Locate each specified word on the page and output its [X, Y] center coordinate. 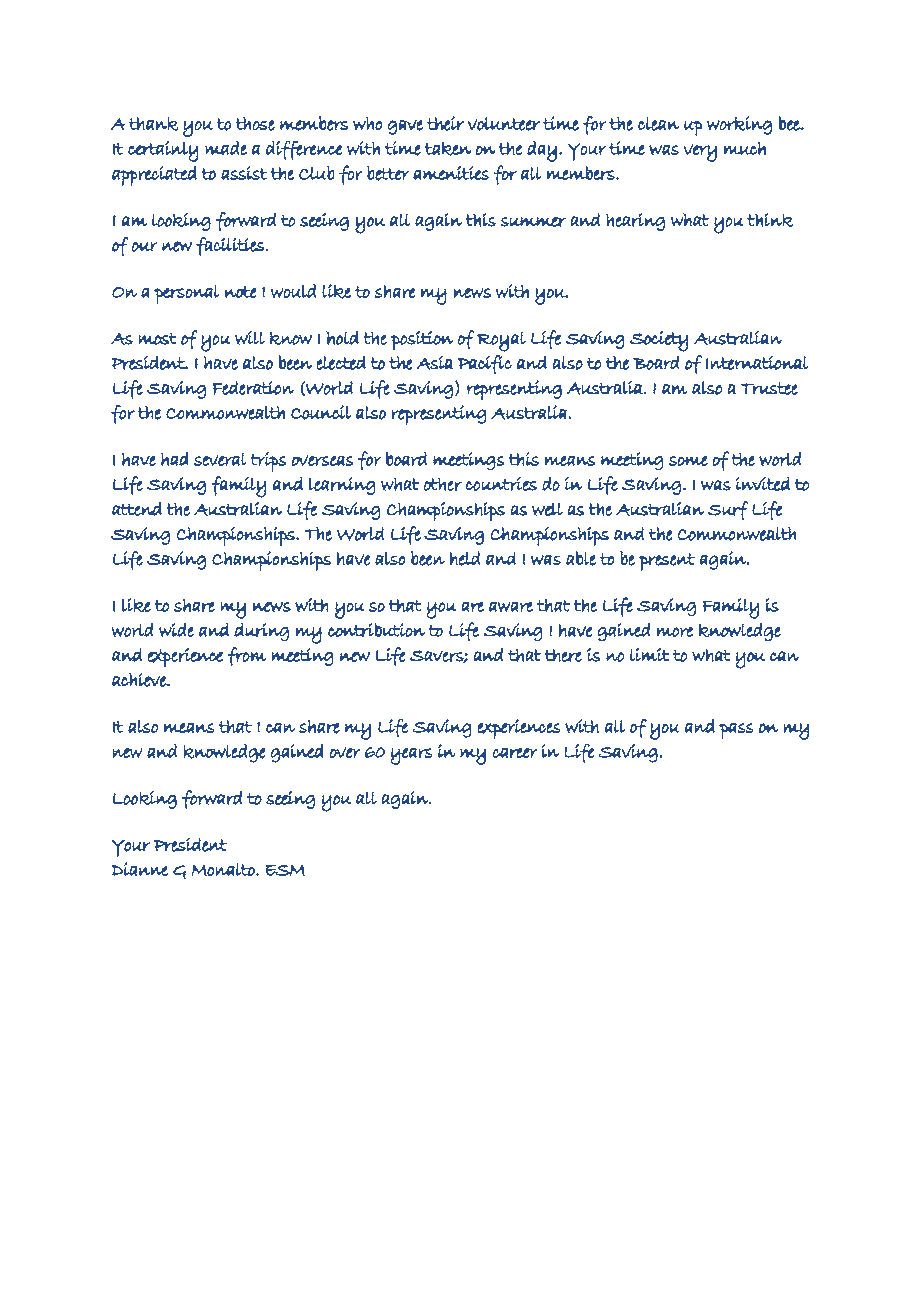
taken [448, 149]
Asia [435, 363]
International [757, 363]
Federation [253, 388]
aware [511, 607]
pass [736, 731]
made [226, 148]
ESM [285, 870]
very [700, 153]
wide [176, 630]
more [675, 632]
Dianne [140, 869]
